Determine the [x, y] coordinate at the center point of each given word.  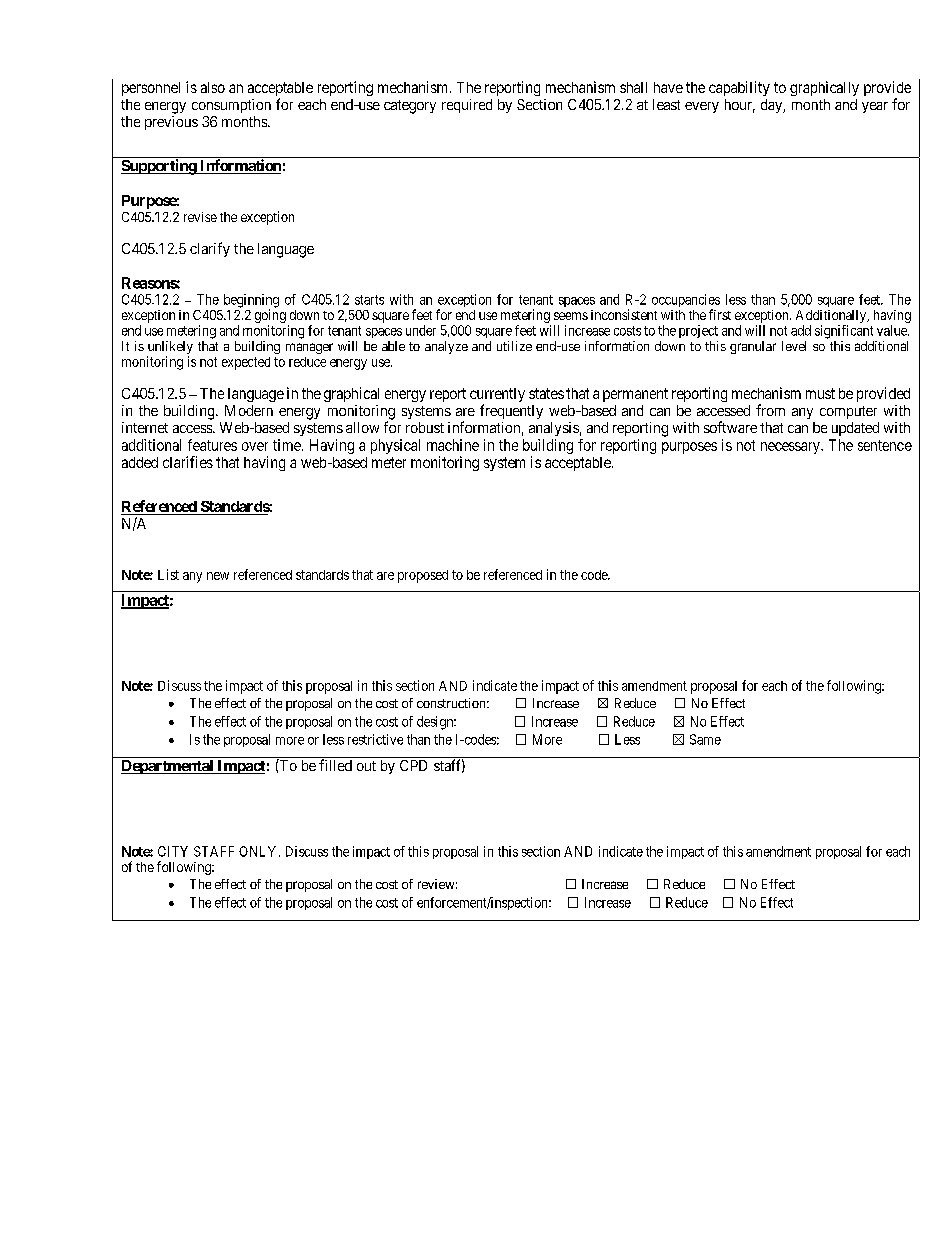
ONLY [259, 851]
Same [705, 739]
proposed [423, 576]
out [366, 766]
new [218, 576]
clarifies [188, 462]
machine [453, 445]
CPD [413, 765]
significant [844, 332]
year [875, 107]
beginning [251, 302]
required [467, 106]
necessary [791, 448]
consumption [231, 106]
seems [571, 316]
